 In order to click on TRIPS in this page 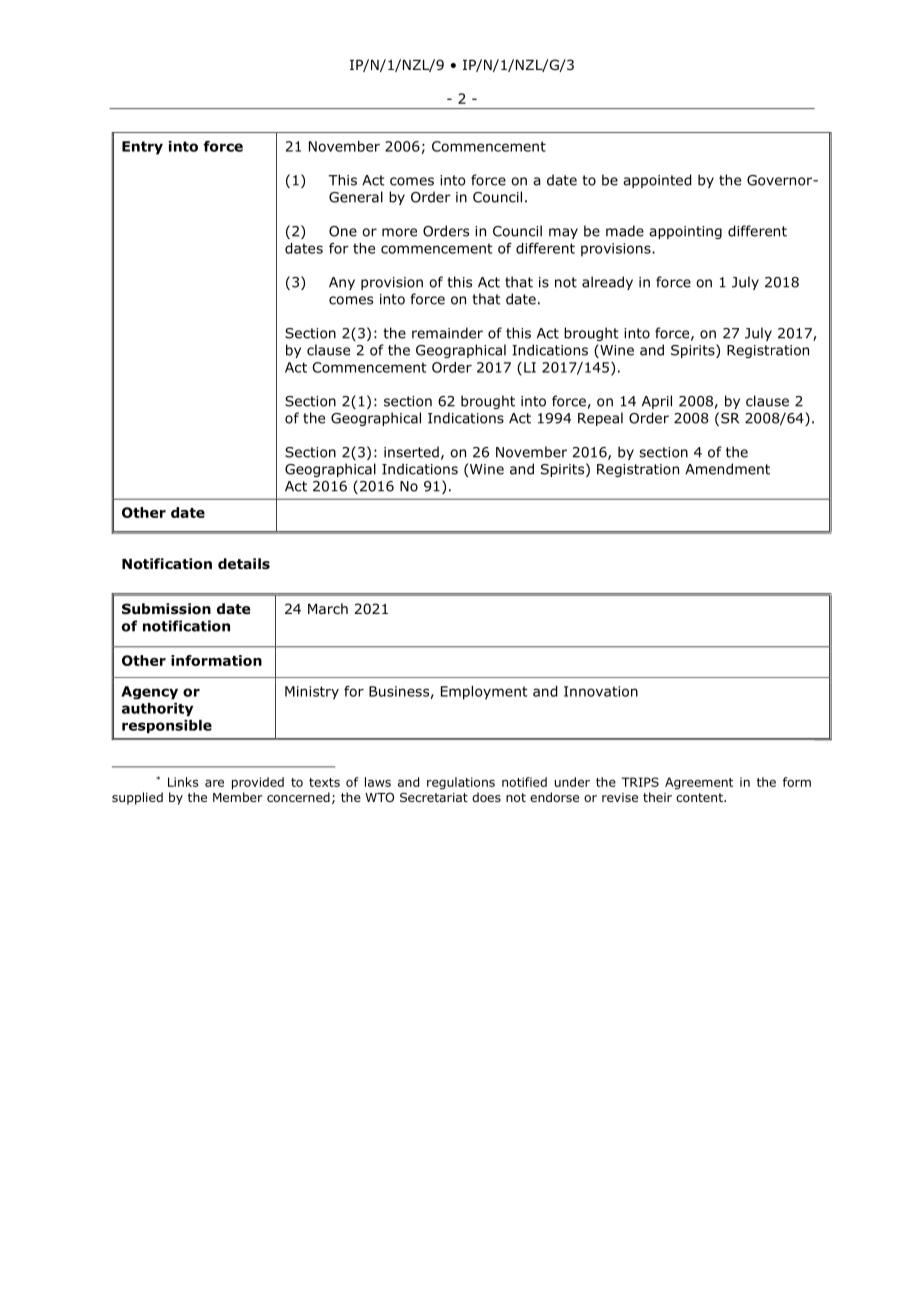, I will do `click(640, 782)`.
